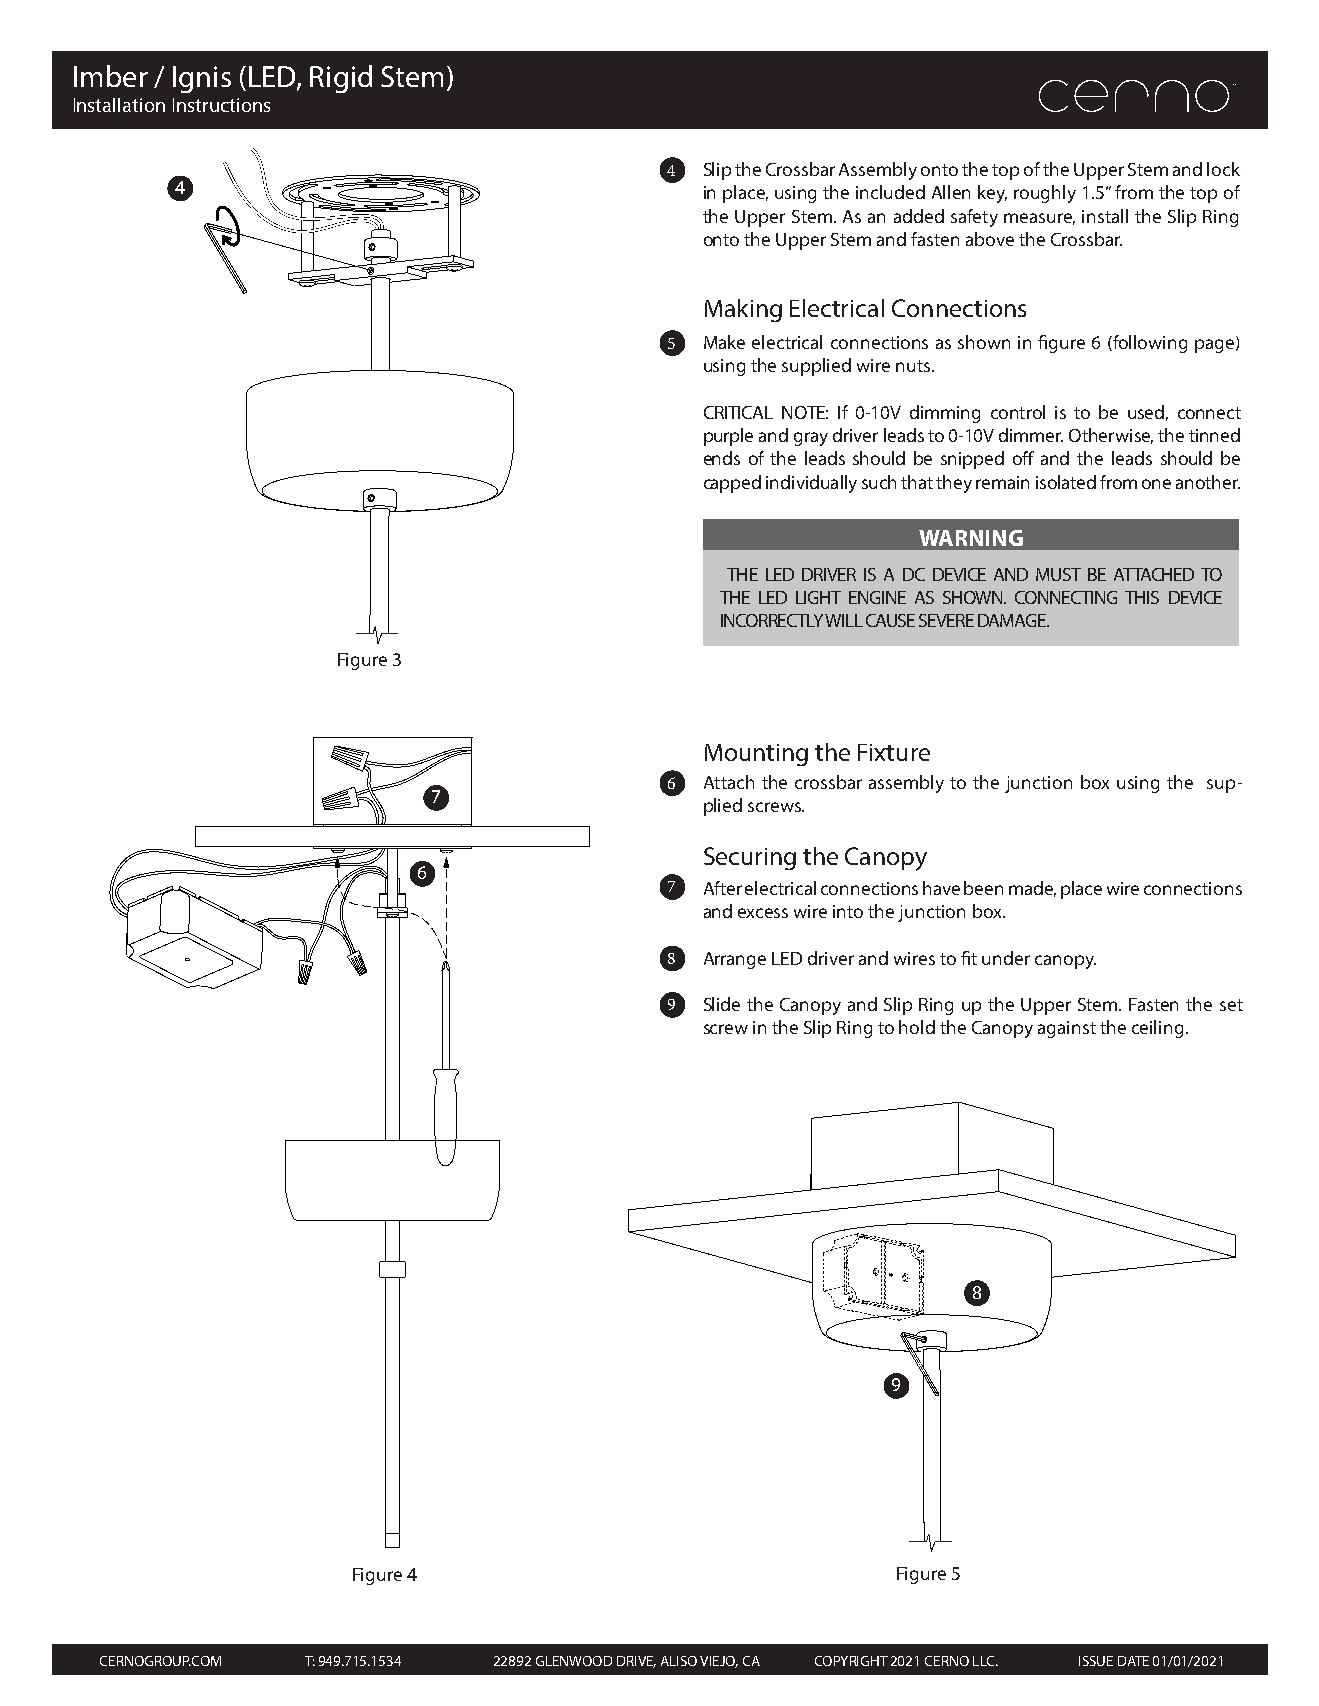 The image size is (1319, 1706). I want to click on VIEJO, so click(719, 1662).
